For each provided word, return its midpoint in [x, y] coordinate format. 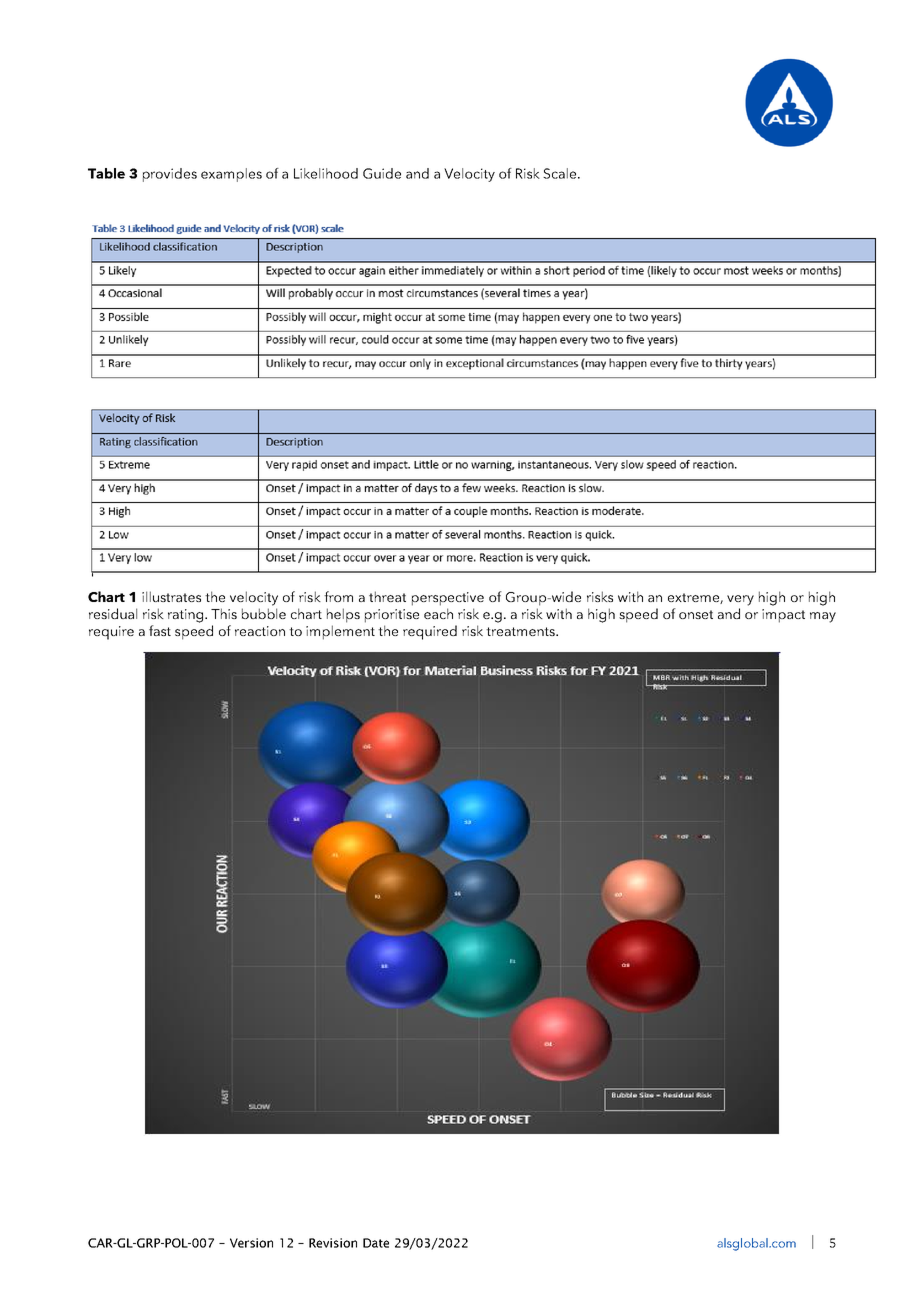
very [740, 600]
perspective [448, 599]
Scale [561, 173]
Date [376, 1243]
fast [160, 630]
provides [170, 175]
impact [783, 616]
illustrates [171, 596]
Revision [333, 1243]
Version [251, 1243]
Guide [382, 173]
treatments [521, 631]
